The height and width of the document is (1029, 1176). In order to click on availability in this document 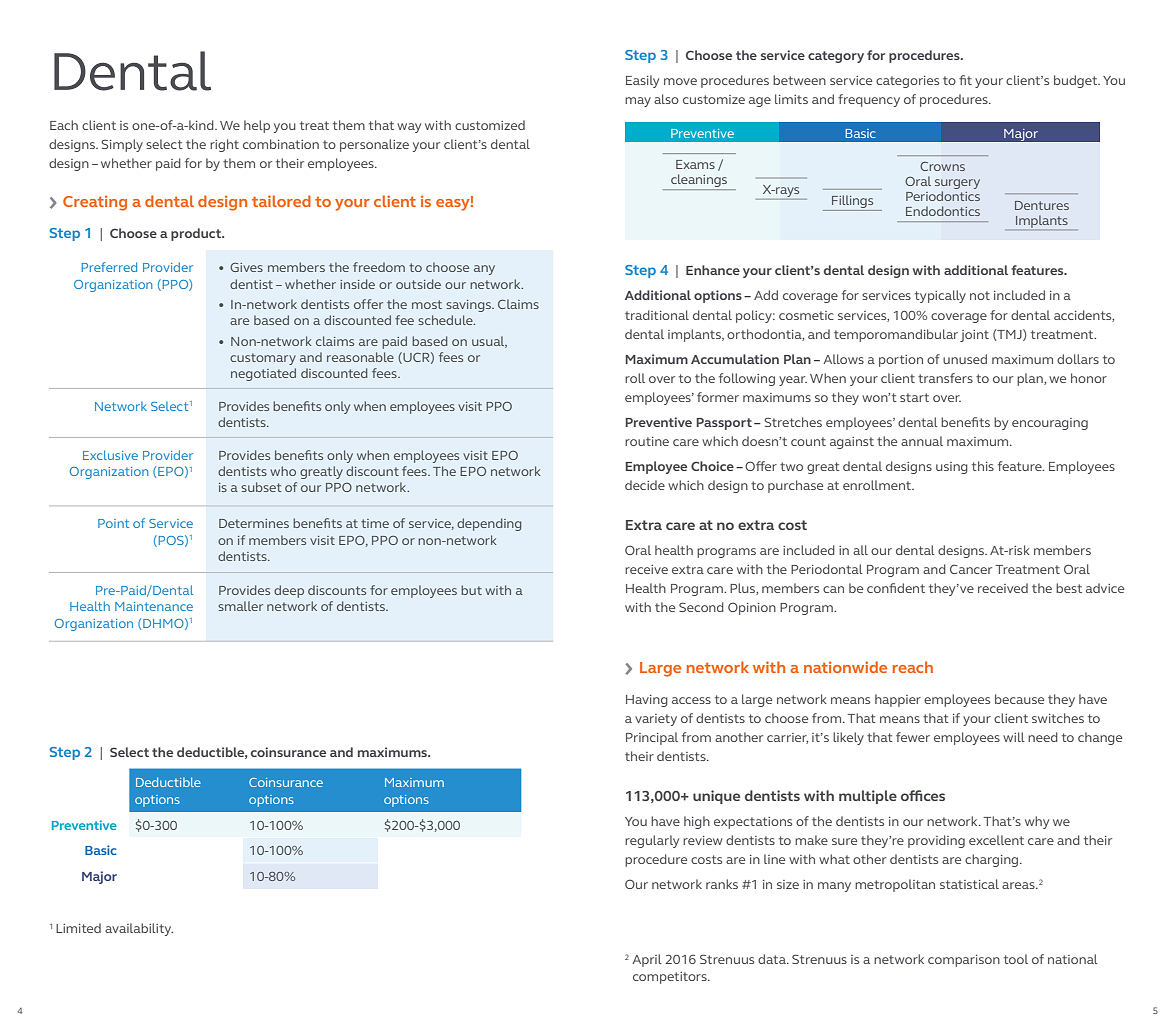, I will do `click(139, 929)`.
